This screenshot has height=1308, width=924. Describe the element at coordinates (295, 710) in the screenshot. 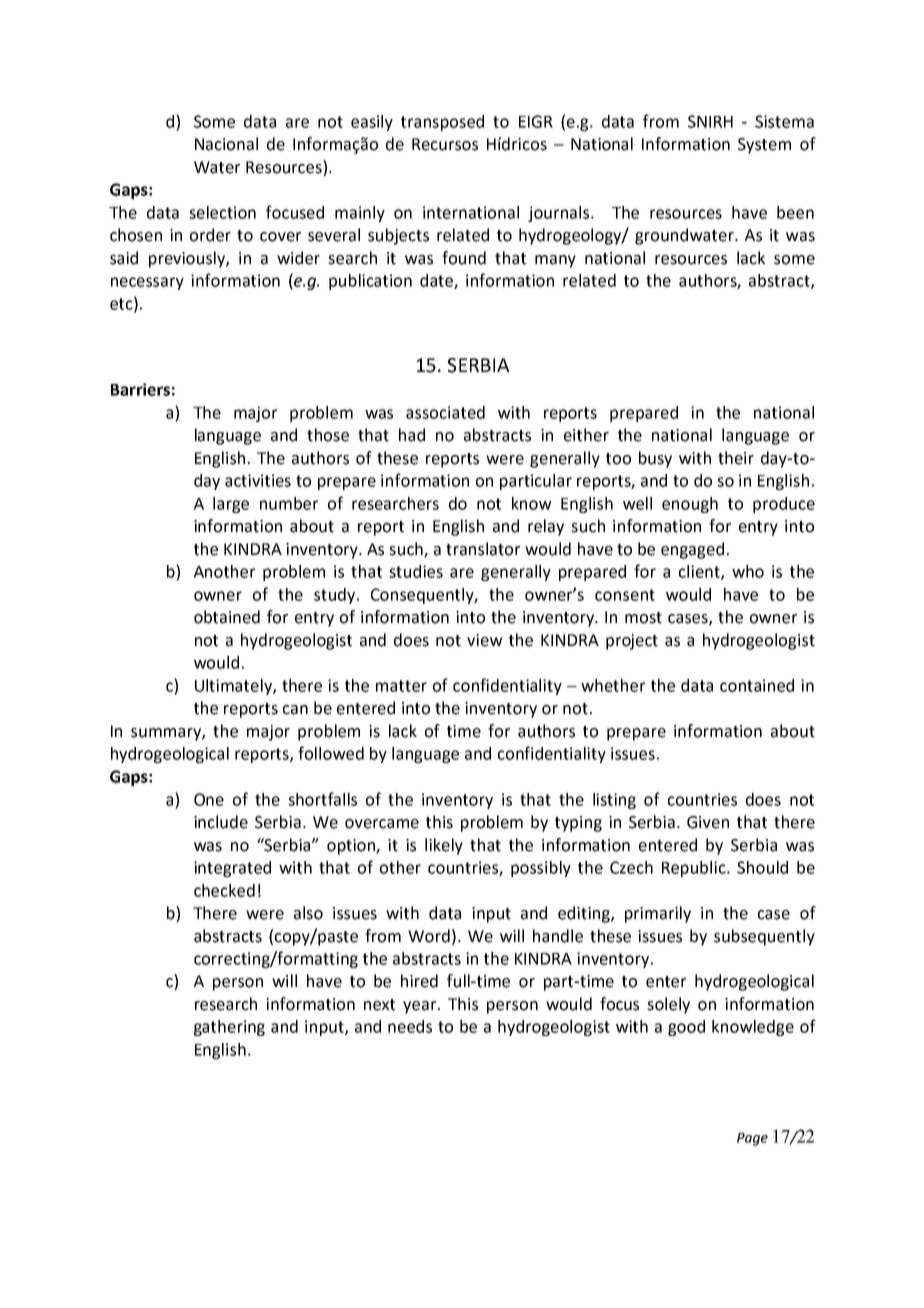

I see `can` at that location.
